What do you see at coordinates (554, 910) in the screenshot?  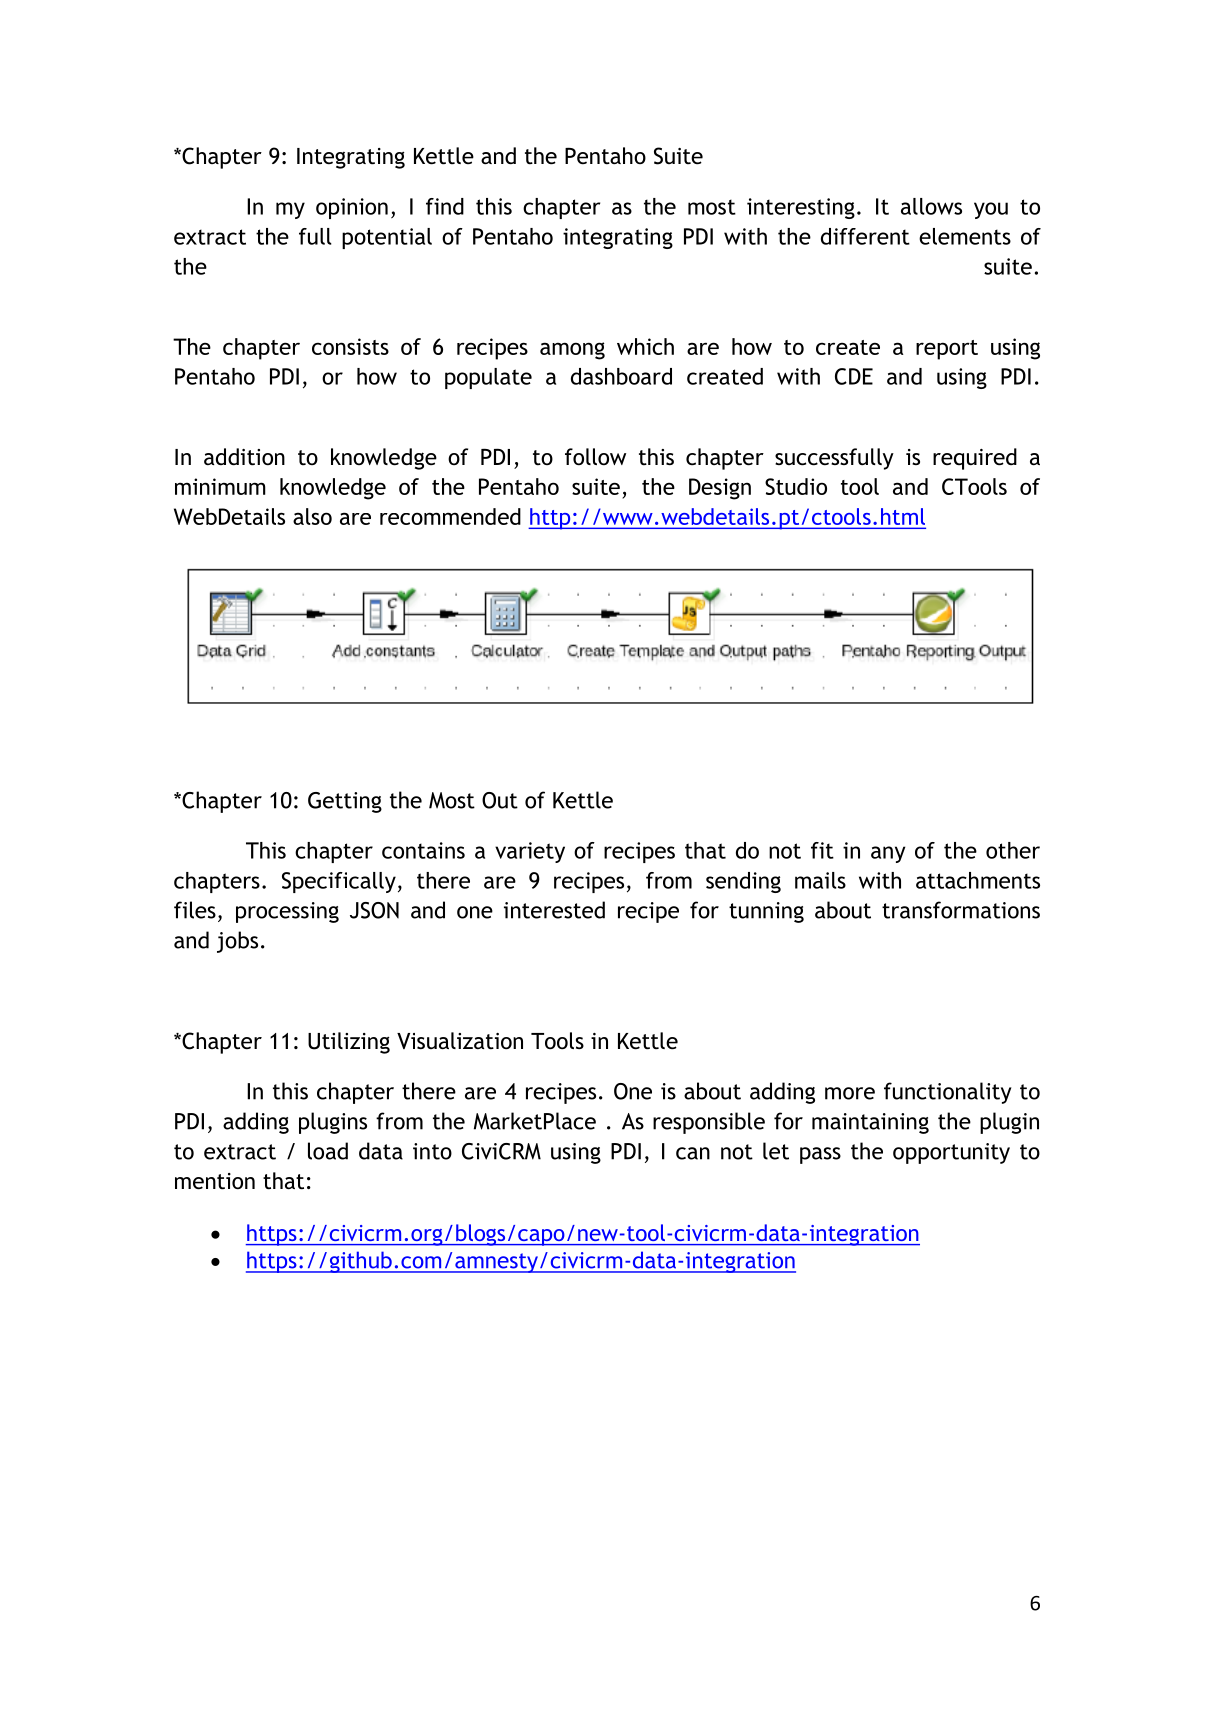 I see `interested` at bounding box center [554, 910].
